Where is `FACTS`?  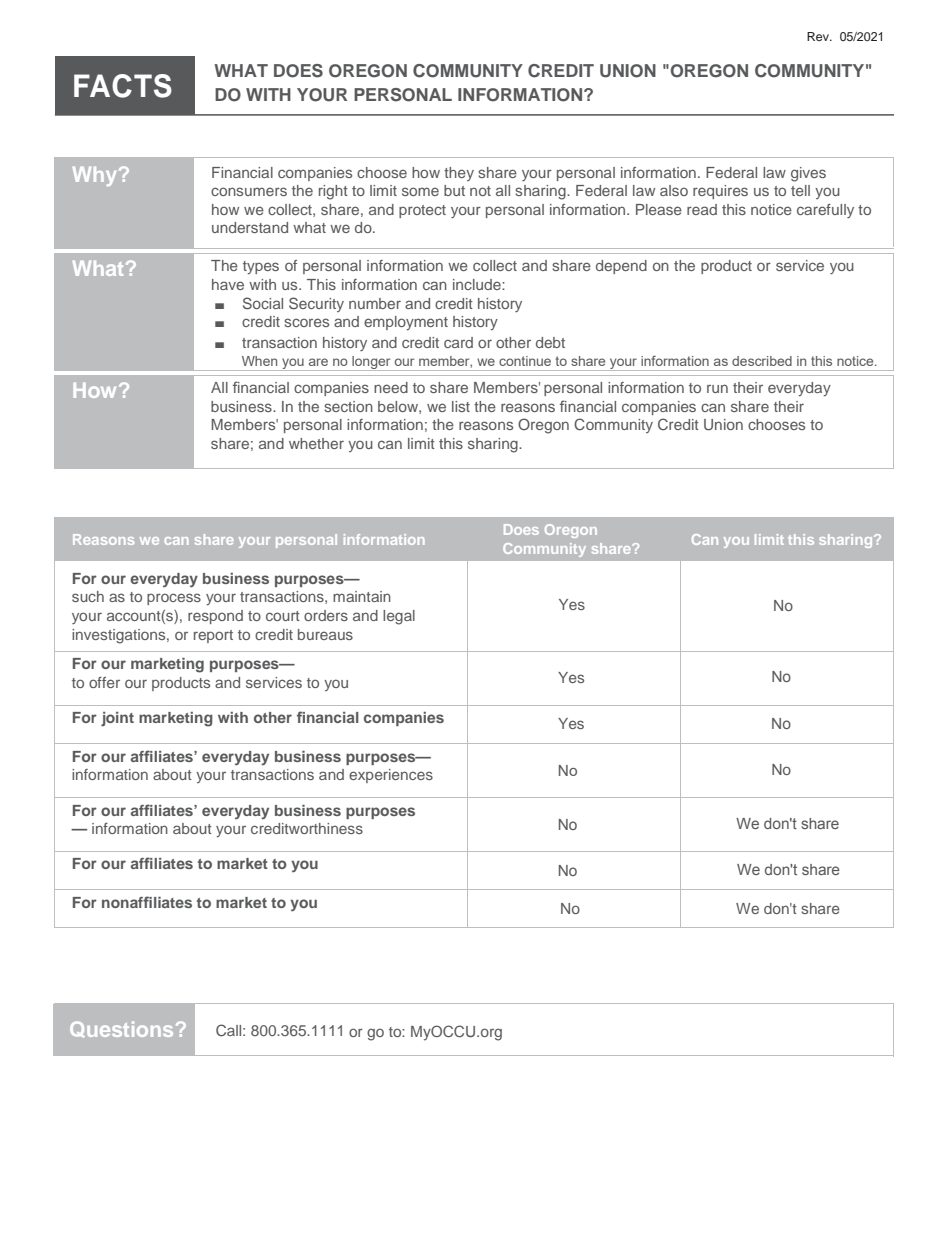 FACTS is located at coordinates (123, 86).
